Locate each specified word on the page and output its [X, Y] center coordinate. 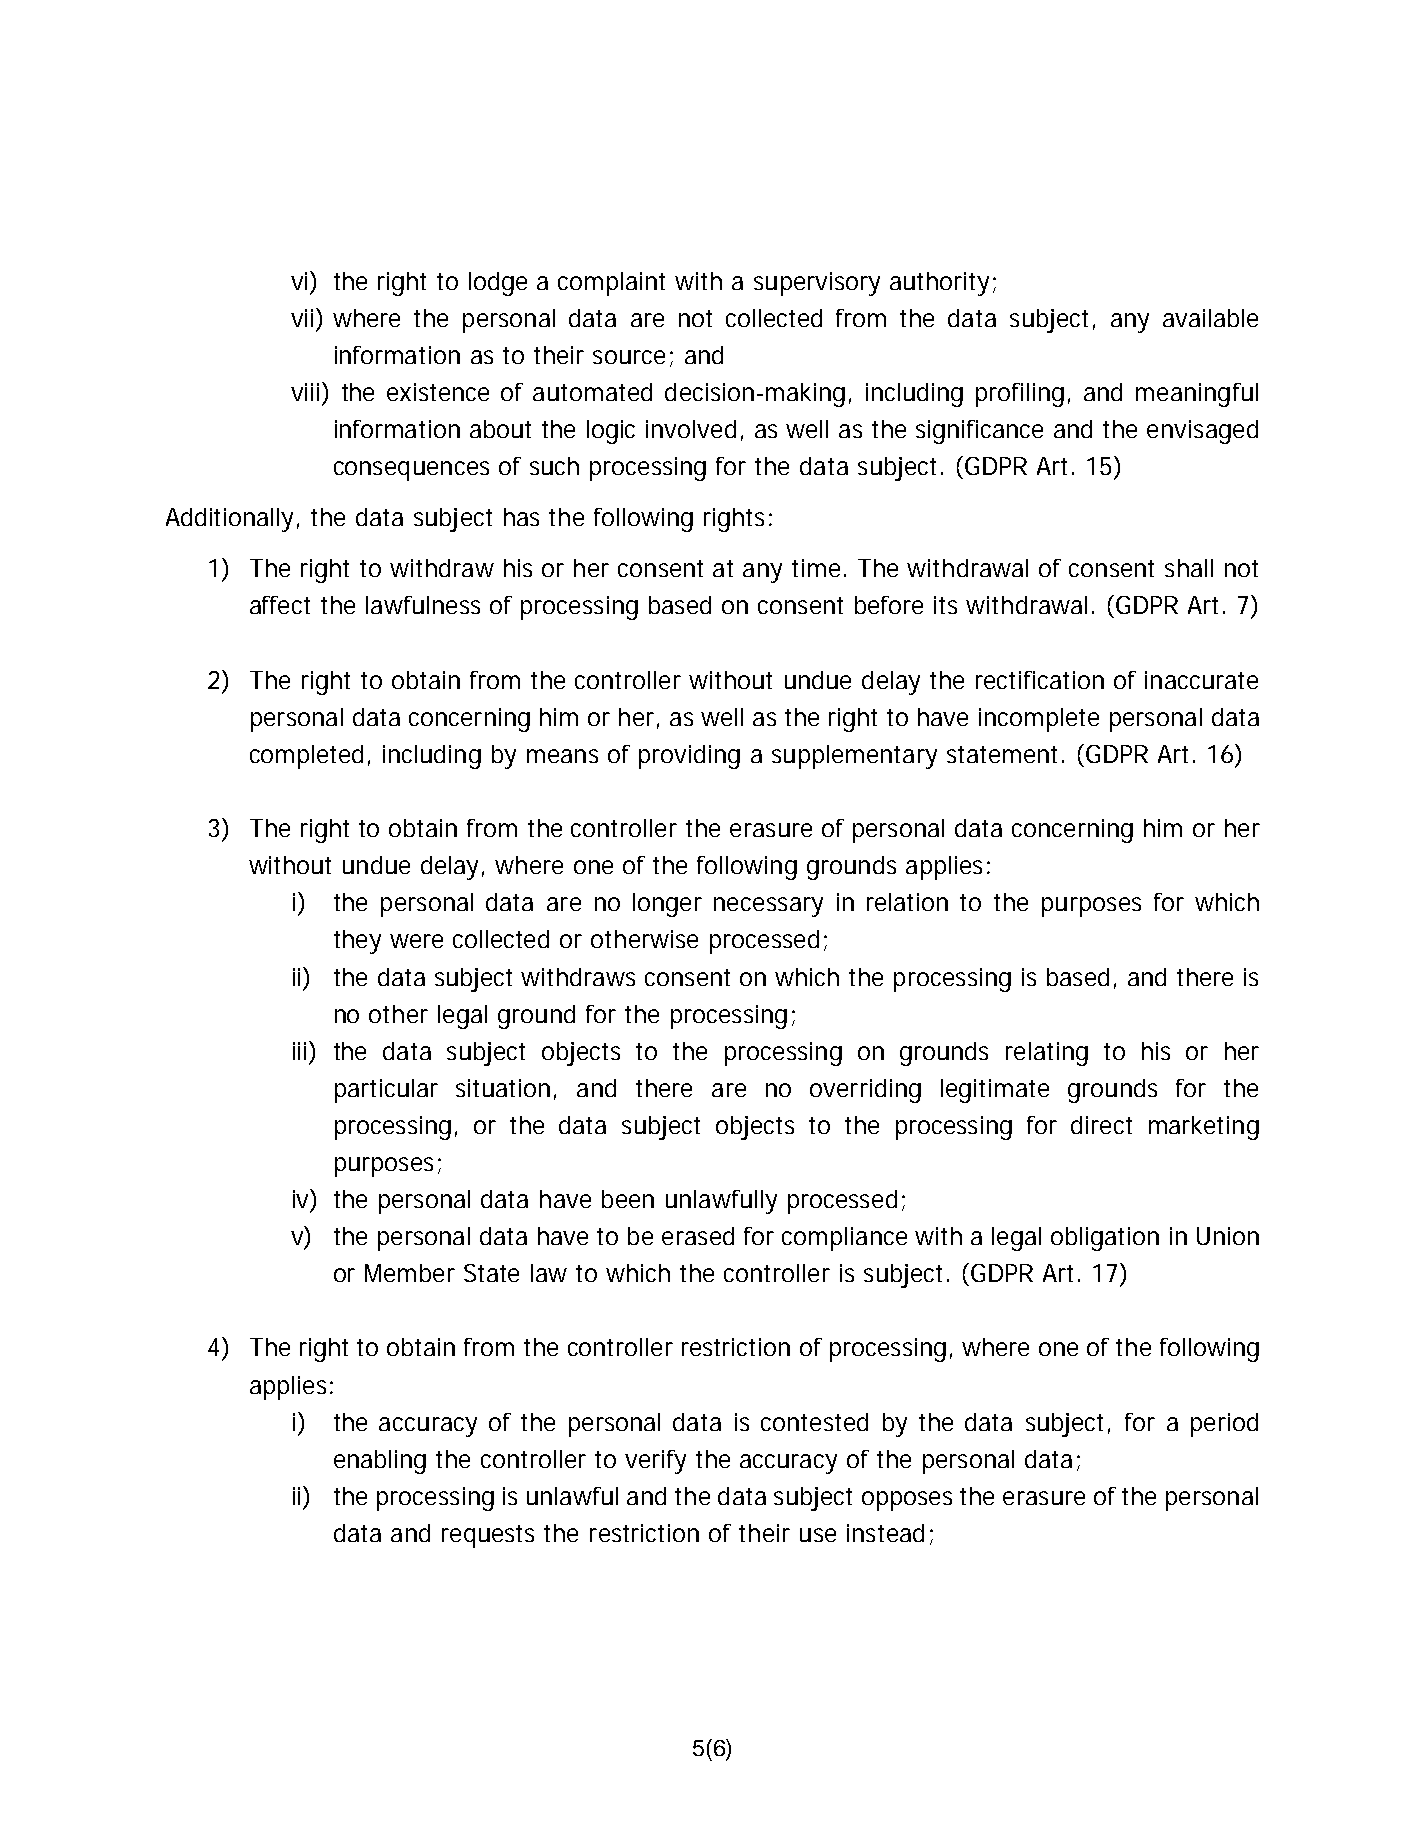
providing [689, 757]
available [1210, 318]
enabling [380, 1462]
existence [438, 392]
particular [386, 1091]
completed [306, 757]
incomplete [1039, 720]
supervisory [817, 284]
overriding [865, 1091]
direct [1101, 1125]
